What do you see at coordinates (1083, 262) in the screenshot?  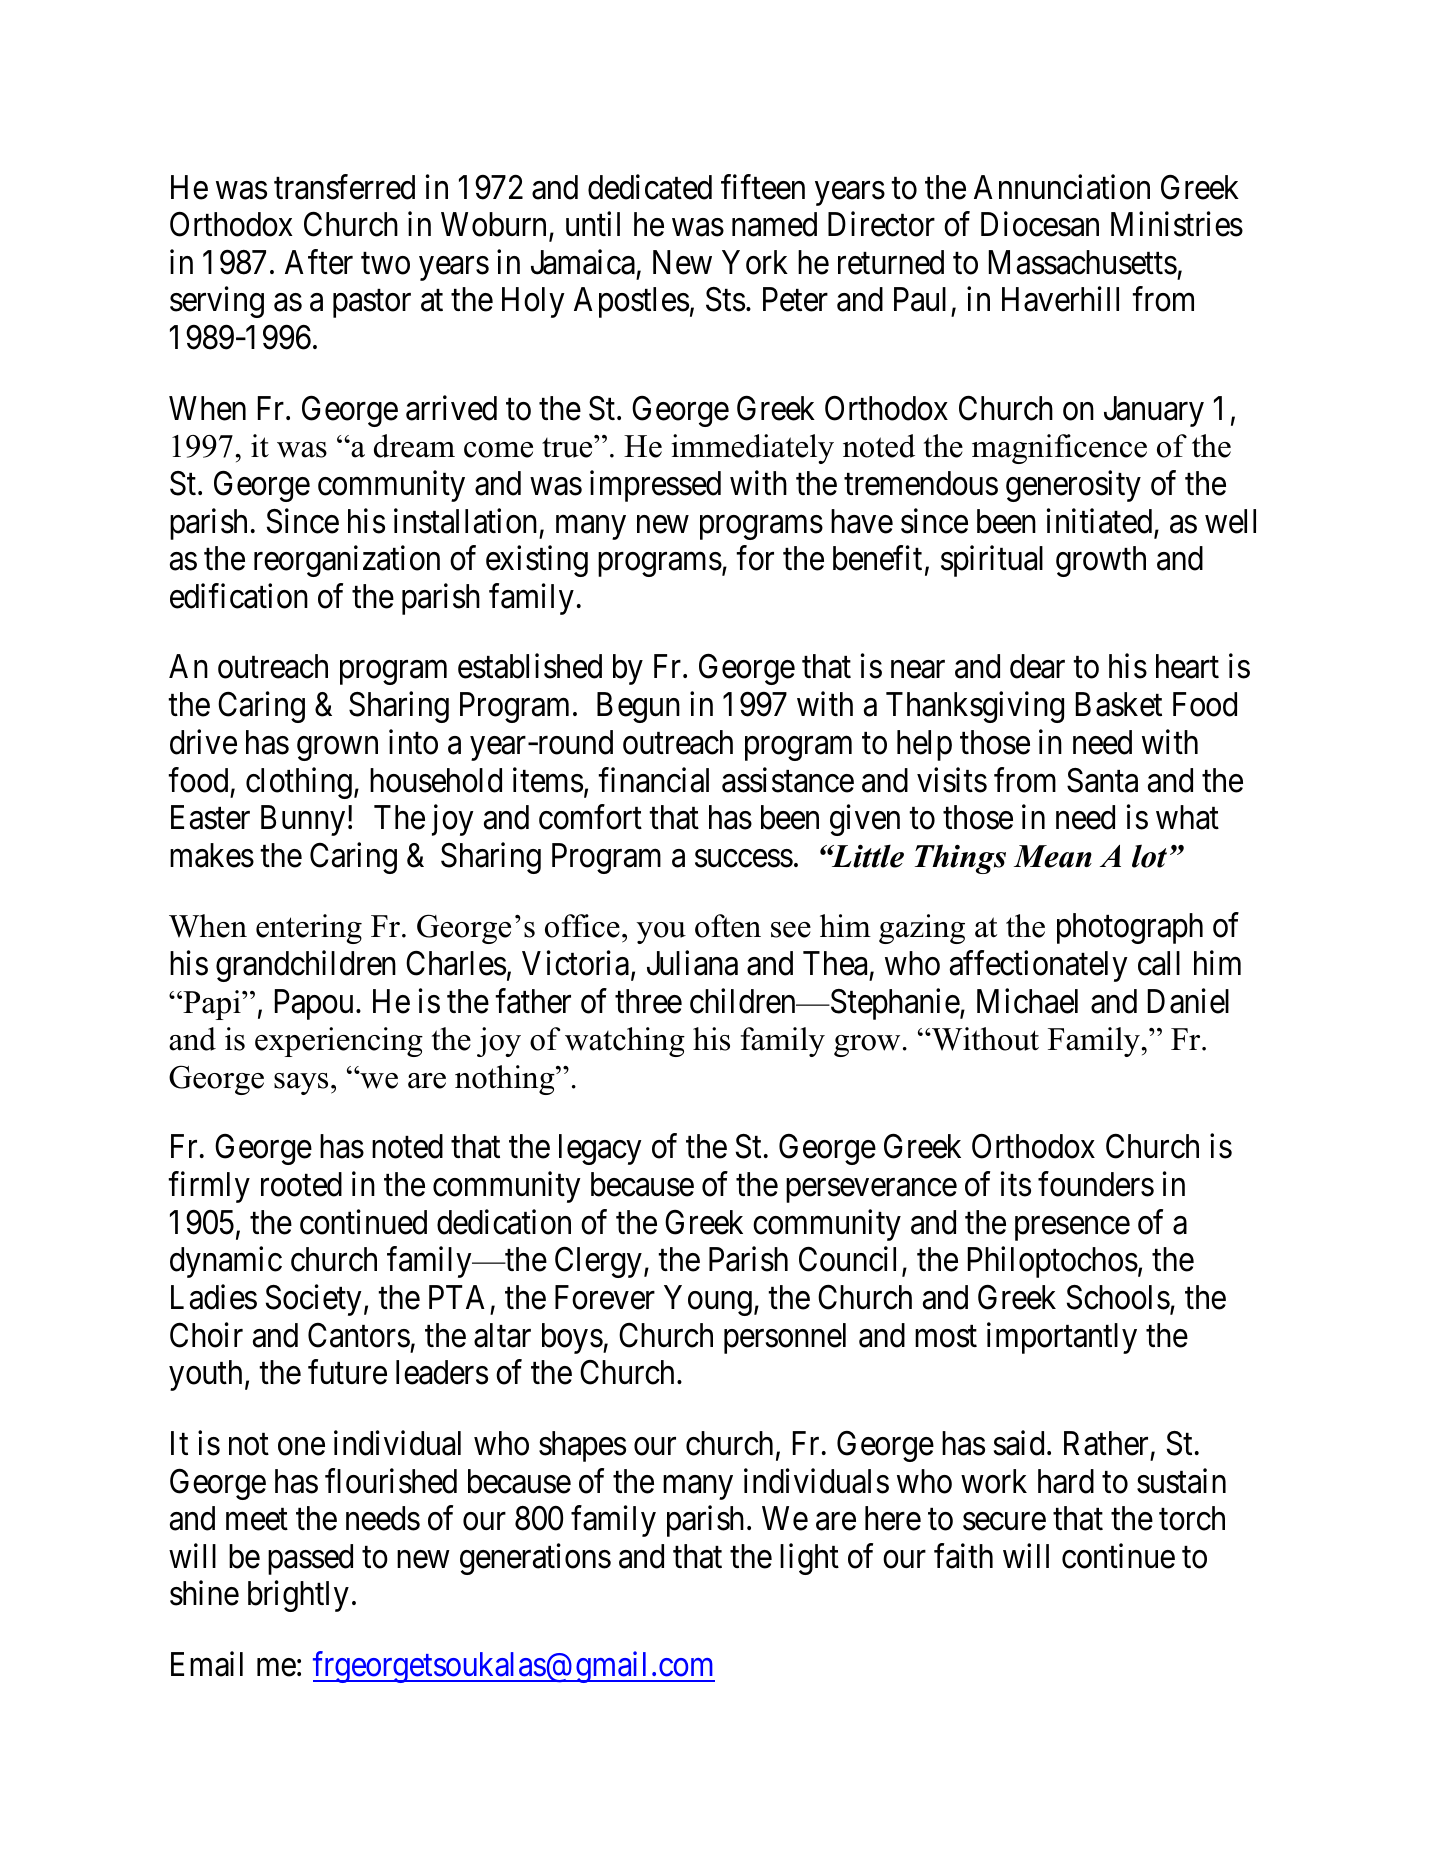 I see `Massachusetts` at bounding box center [1083, 262].
